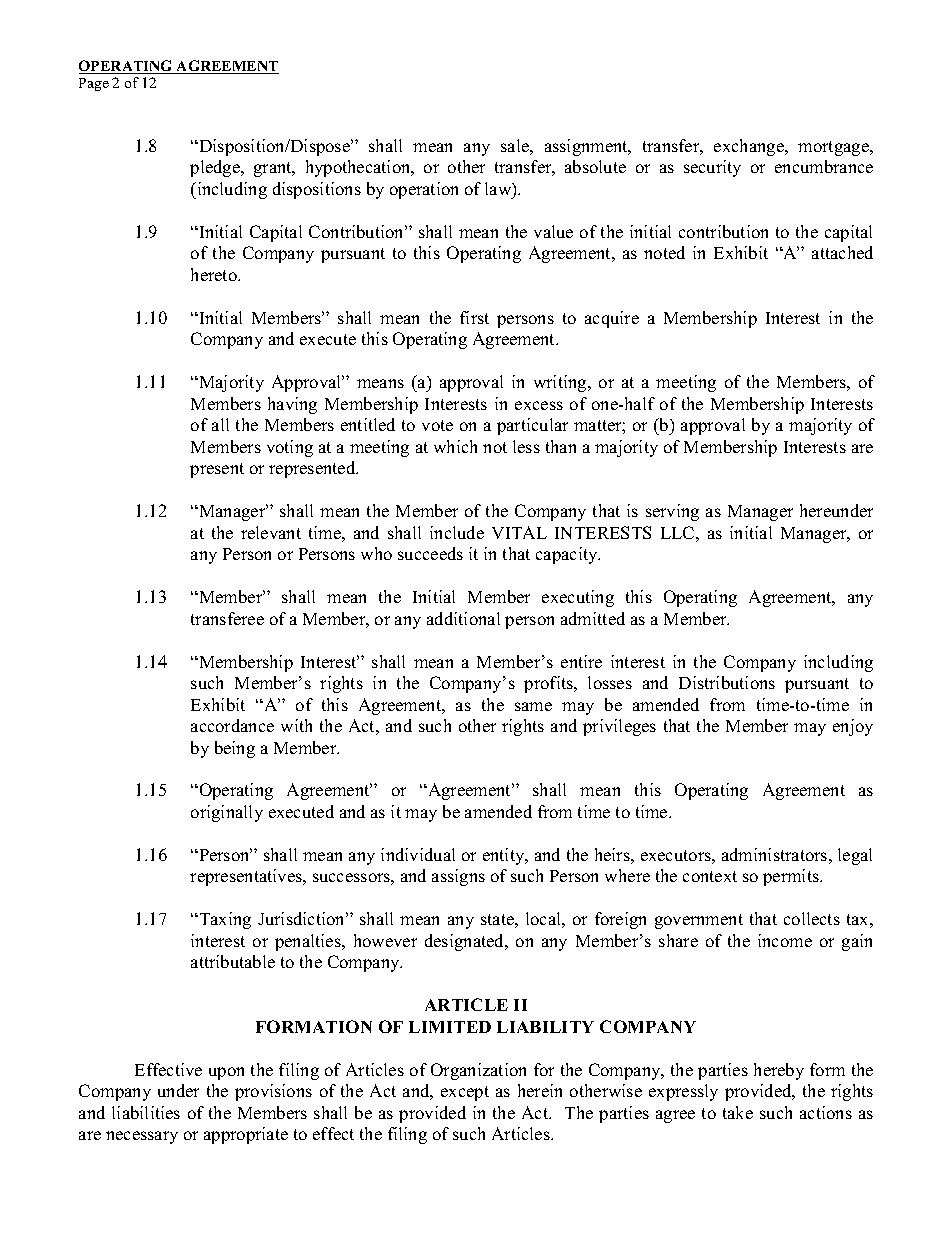  I want to click on liabilities, so click(146, 1112).
